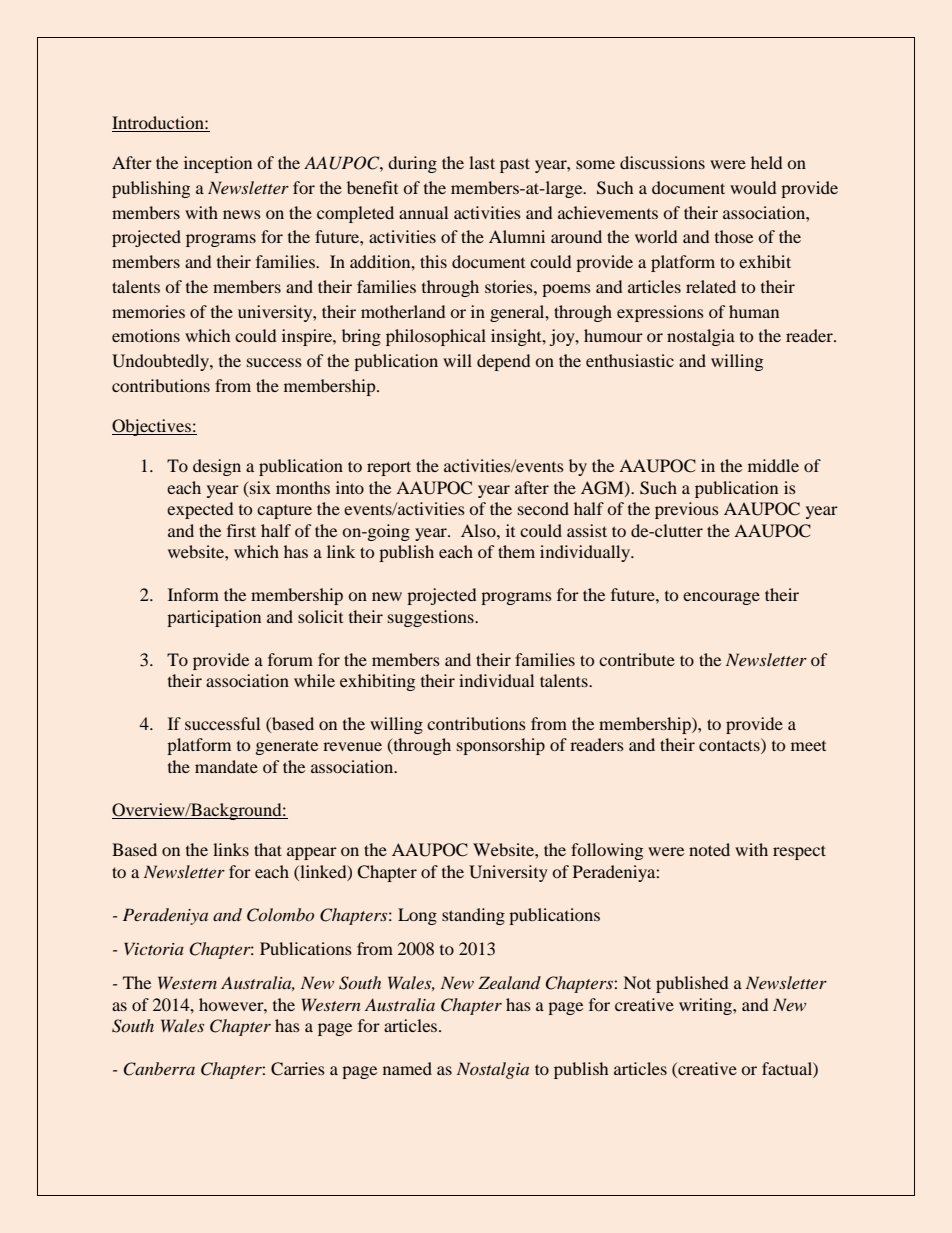 The image size is (952, 1233). Describe the element at coordinates (241, 530) in the document. I see `first` at that location.
